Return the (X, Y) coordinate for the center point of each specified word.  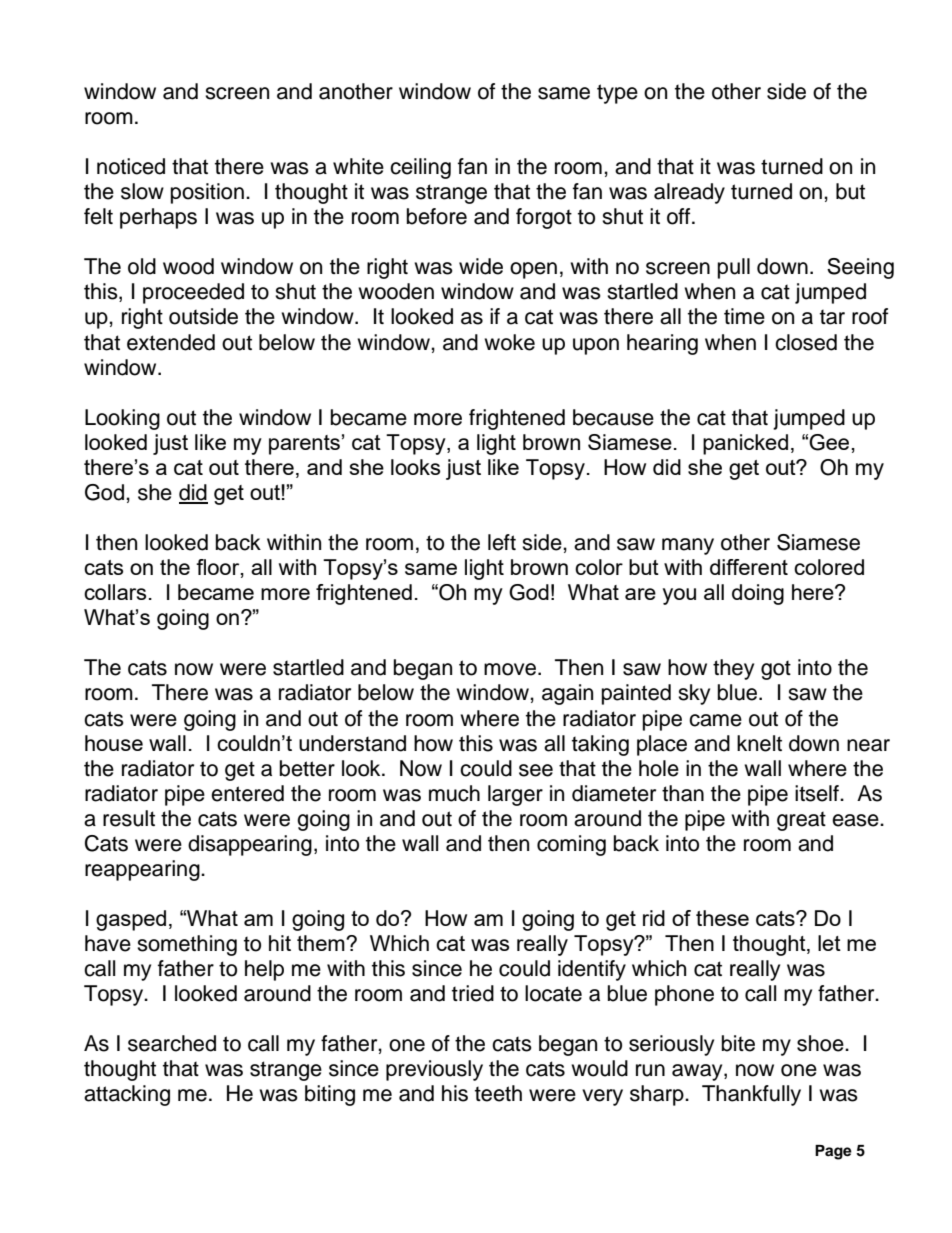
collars (115, 592)
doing (758, 594)
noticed (131, 166)
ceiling (420, 168)
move (510, 669)
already (689, 193)
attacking (127, 1095)
